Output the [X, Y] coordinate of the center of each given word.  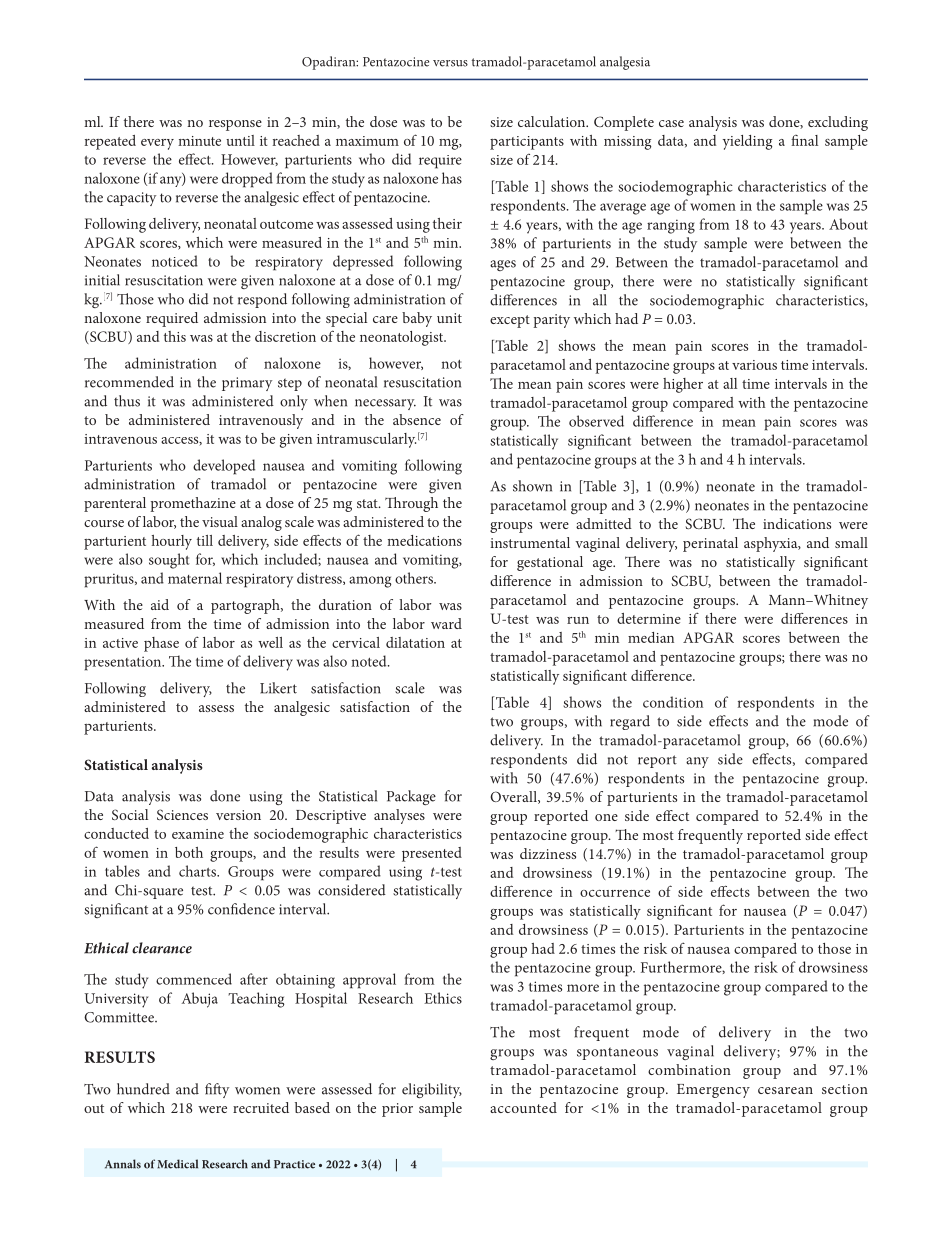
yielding [747, 142]
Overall [514, 797]
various [754, 365]
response [235, 125]
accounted [523, 1107]
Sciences [182, 814]
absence [417, 419]
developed [224, 467]
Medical [177, 1164]
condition [673, 702]
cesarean [785, 1090]
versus [450, 63]
